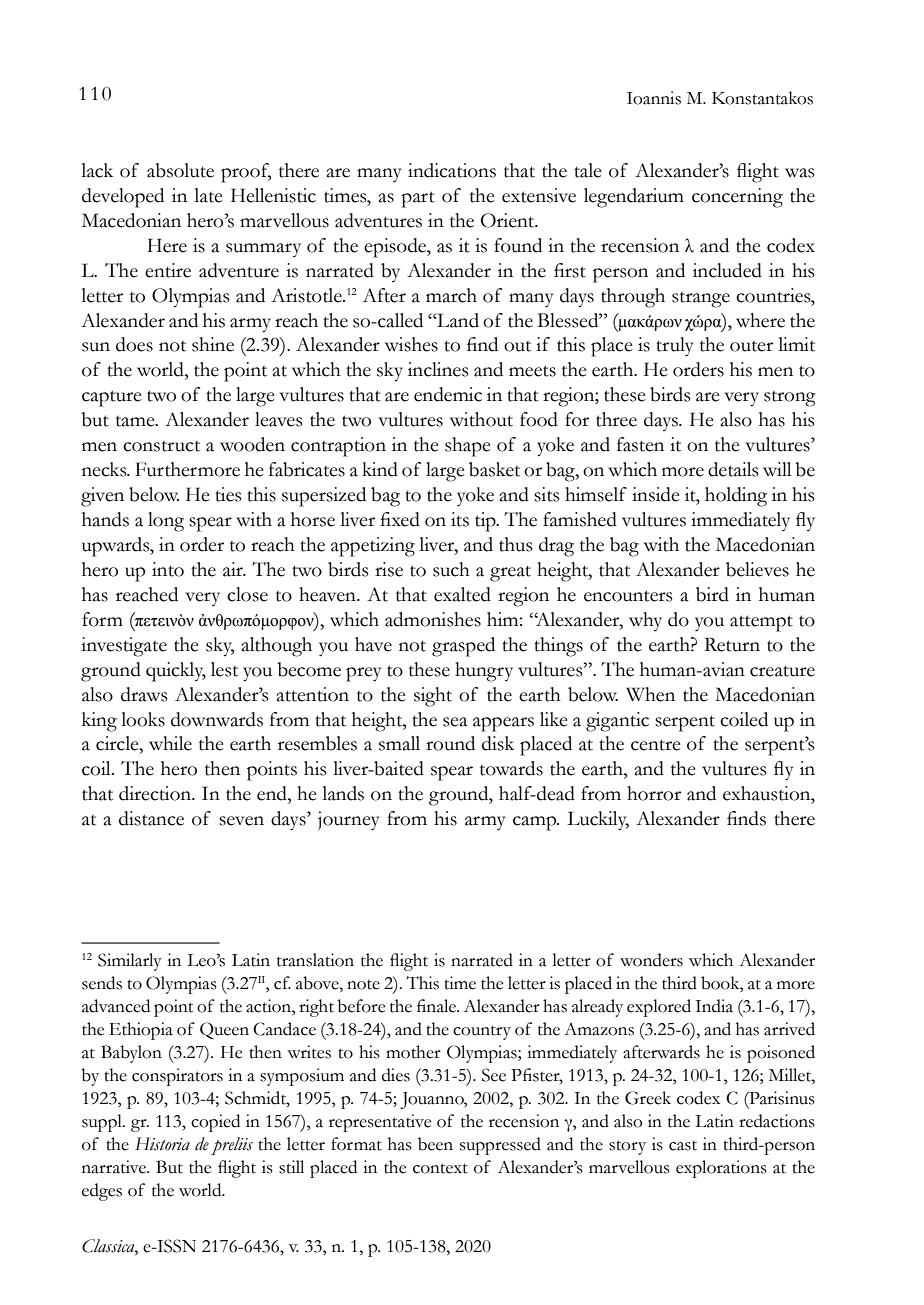 The image size is (924, 1305). Describe the element at coordinates (136, 421) in the screenshot. I see `tame` at that location.
